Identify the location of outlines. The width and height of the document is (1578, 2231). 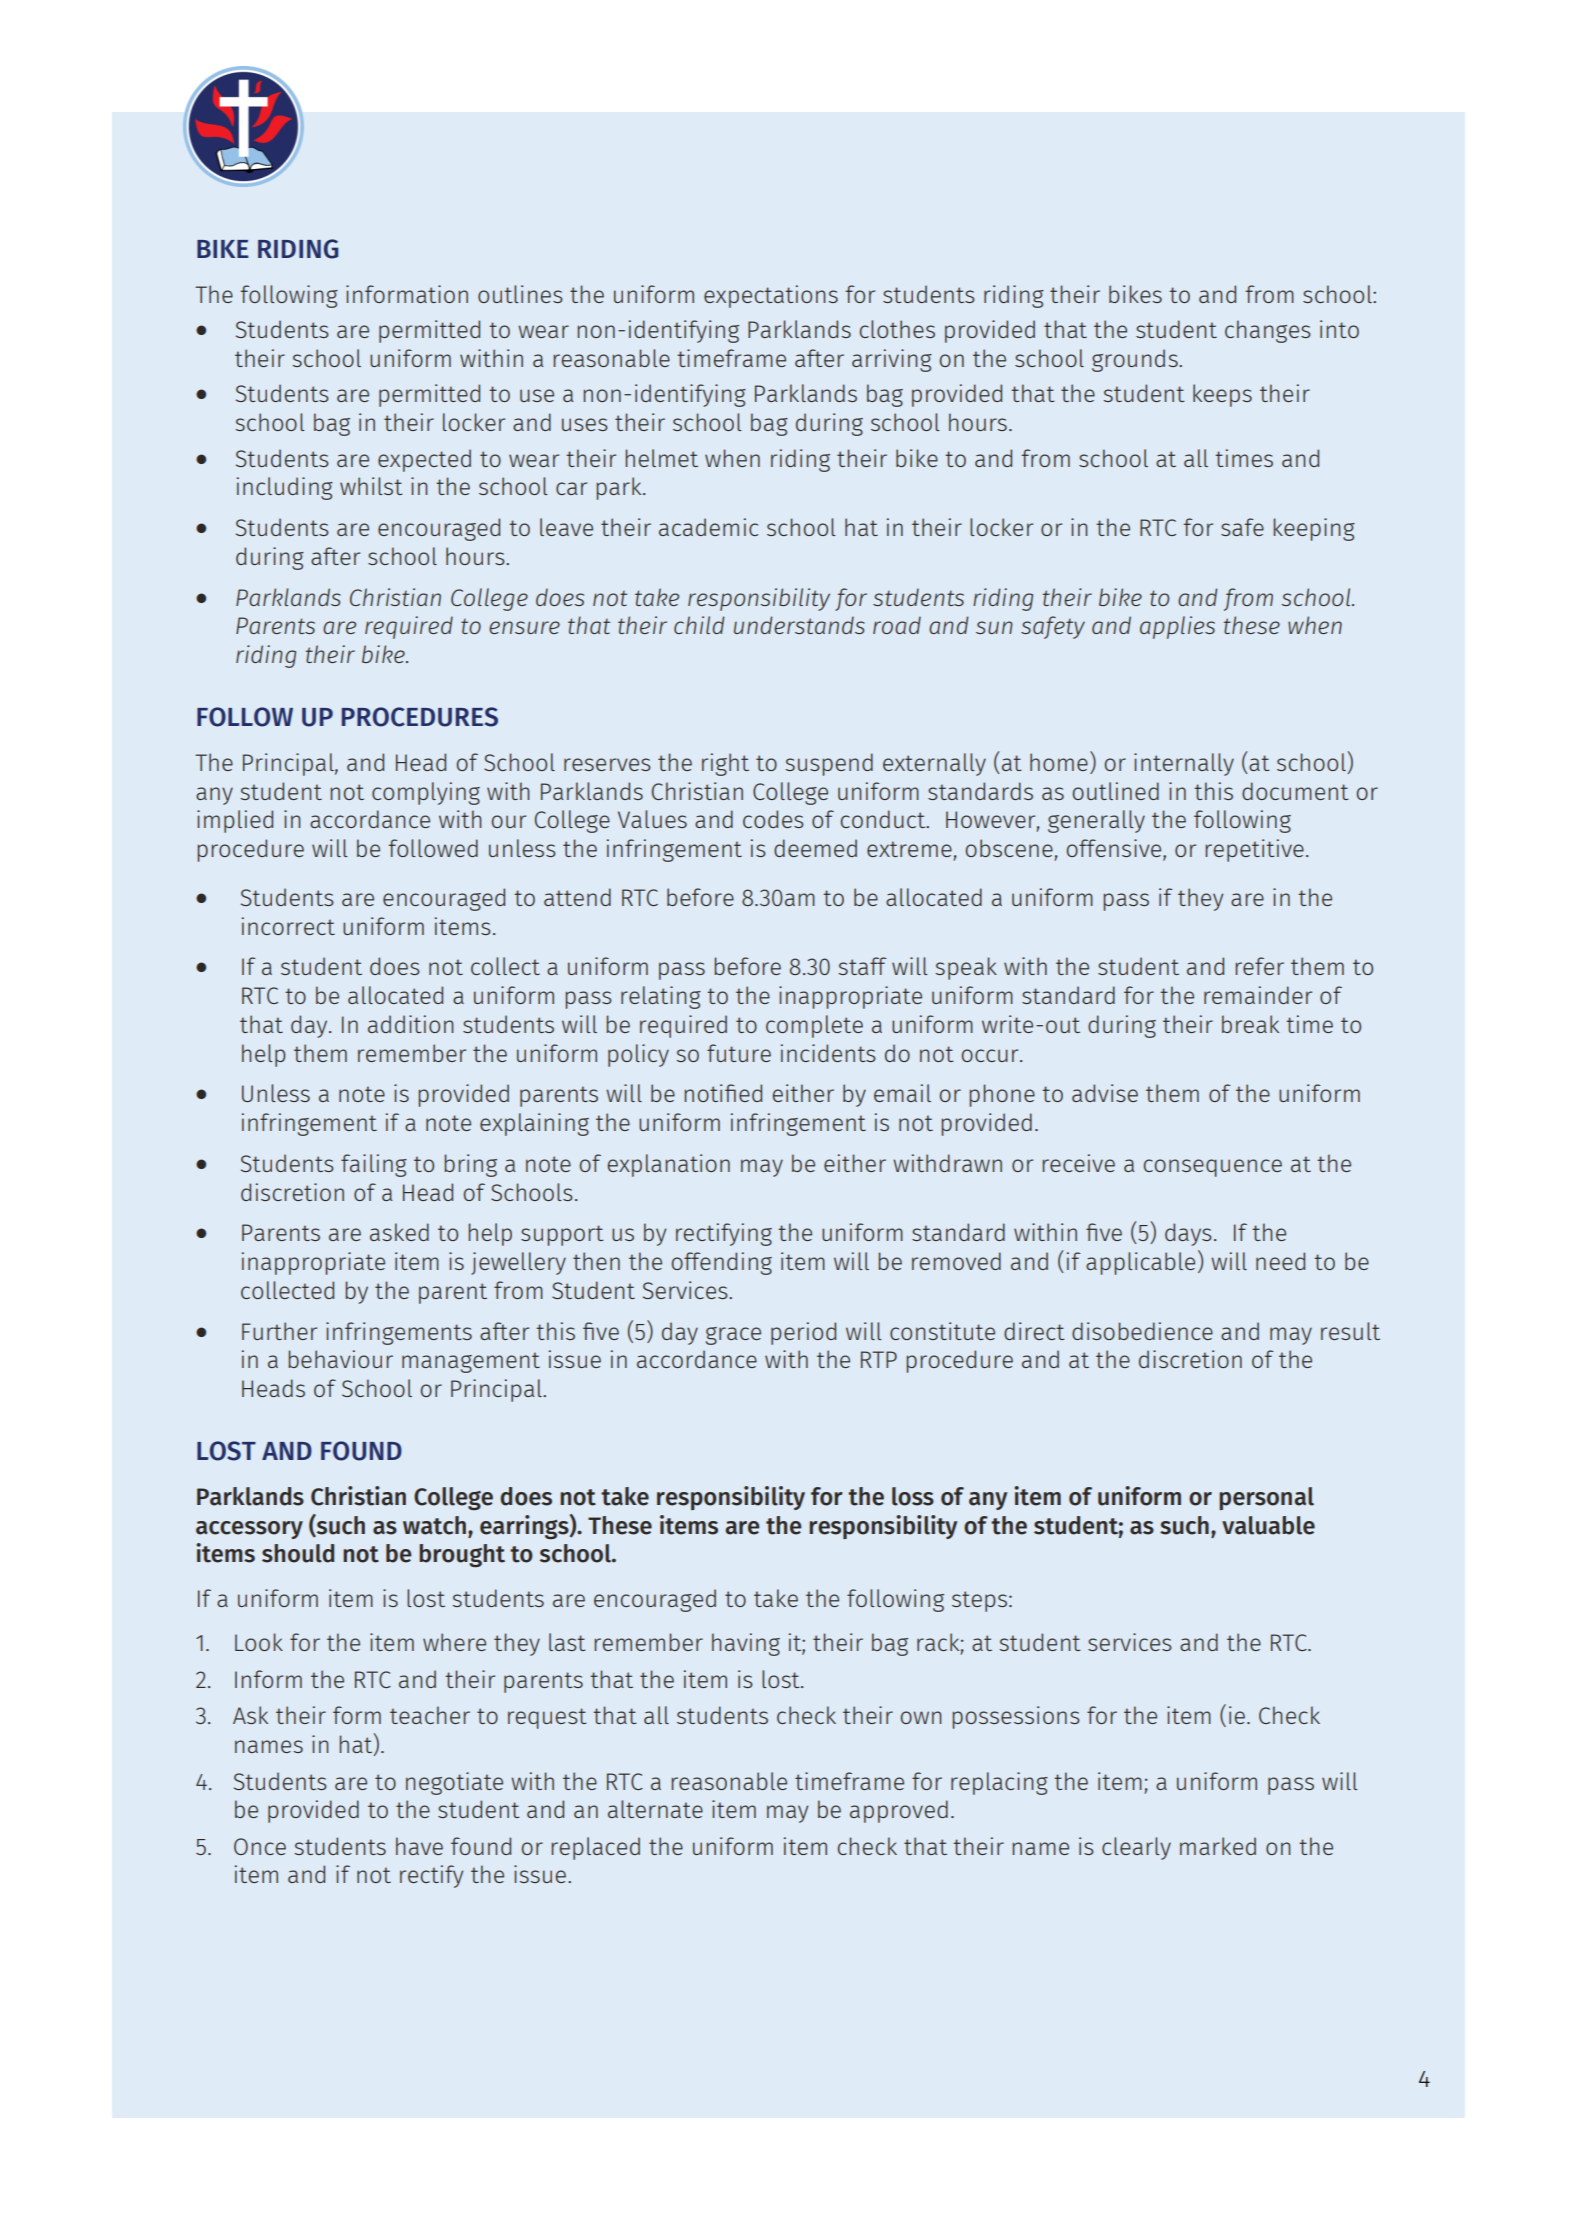
(520, 294).
